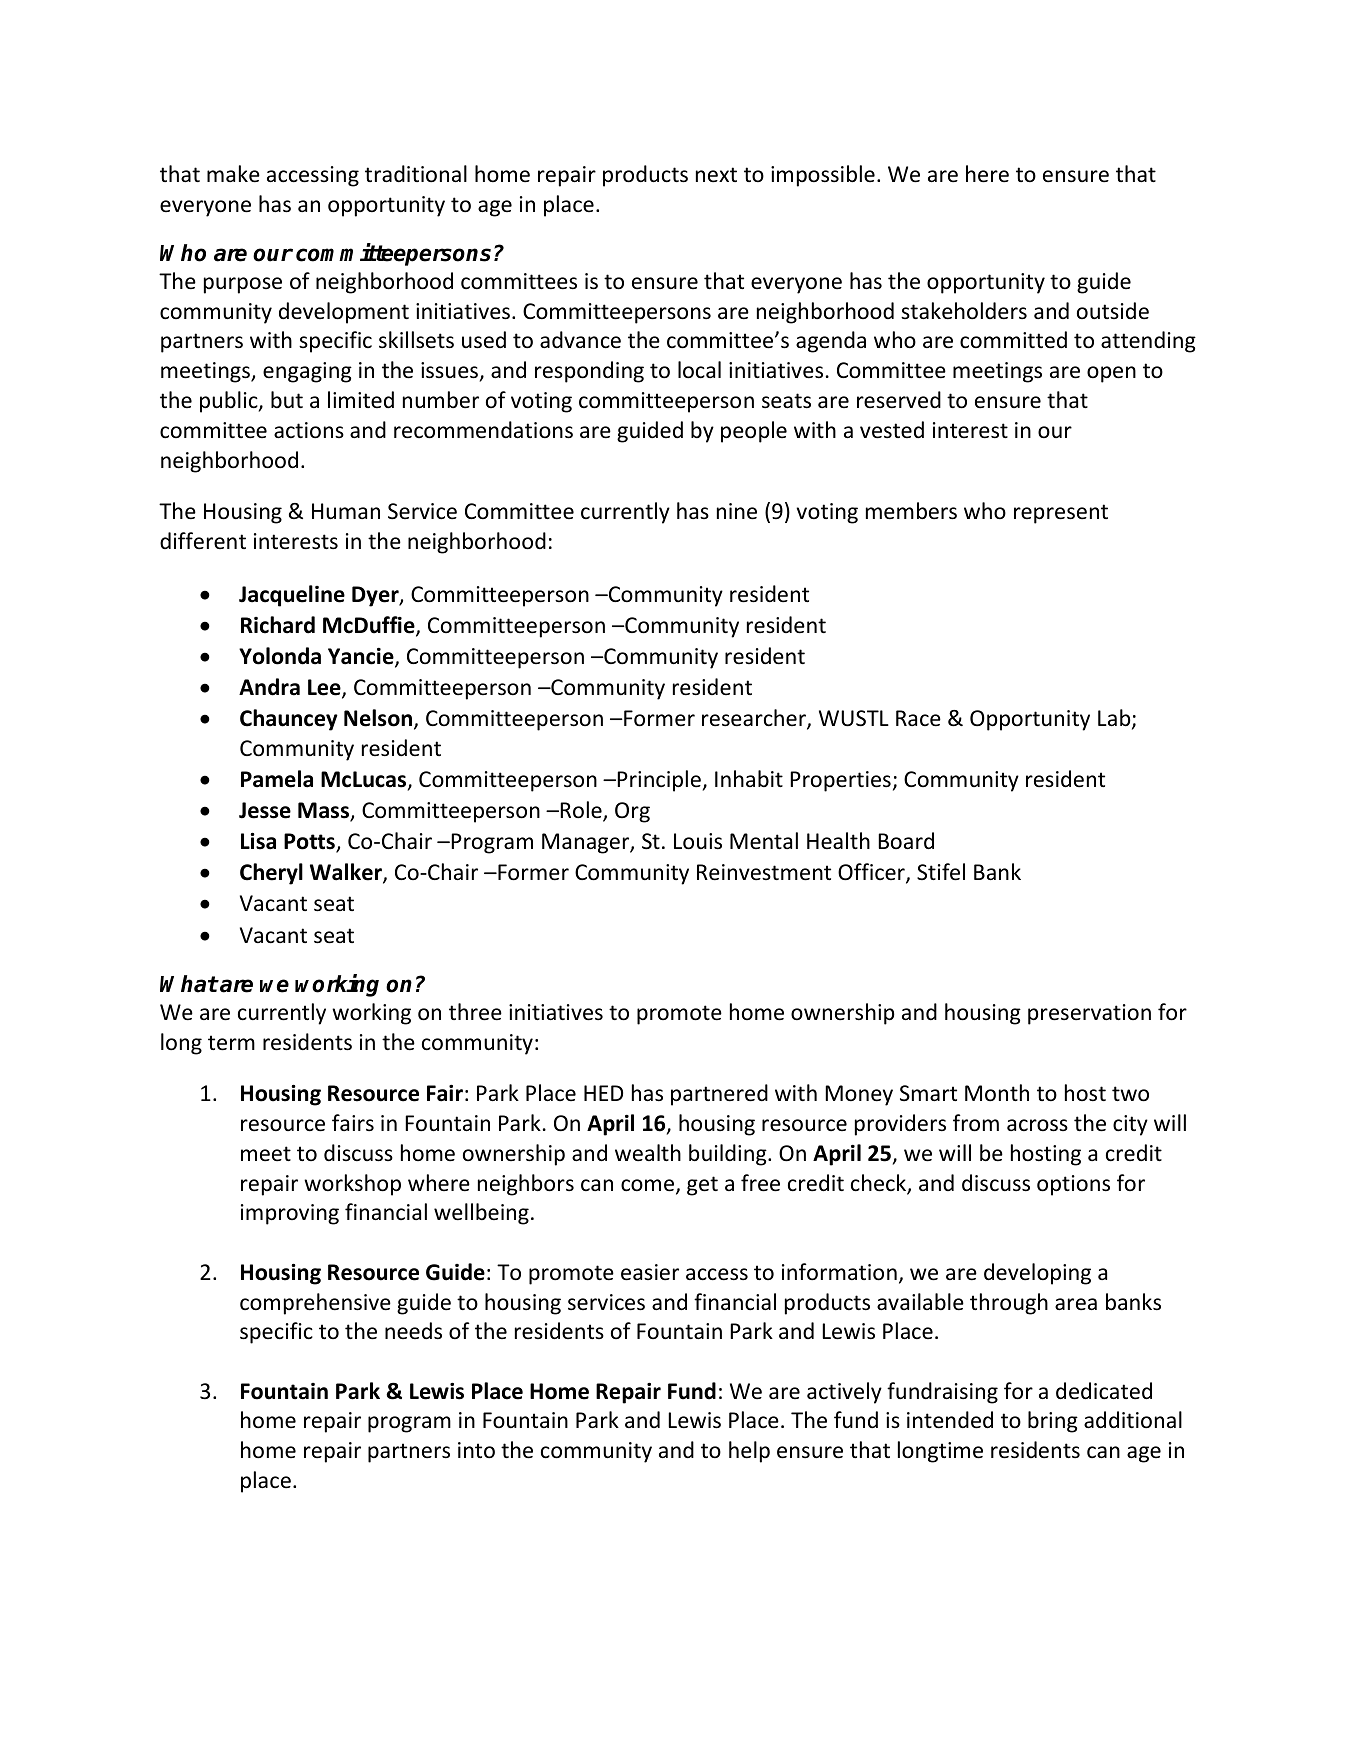 The image size is (1356, 1754). What do you see at coordinates (754, 432) in the screenshot?
I see `people` at bounding box center [754, 432].
